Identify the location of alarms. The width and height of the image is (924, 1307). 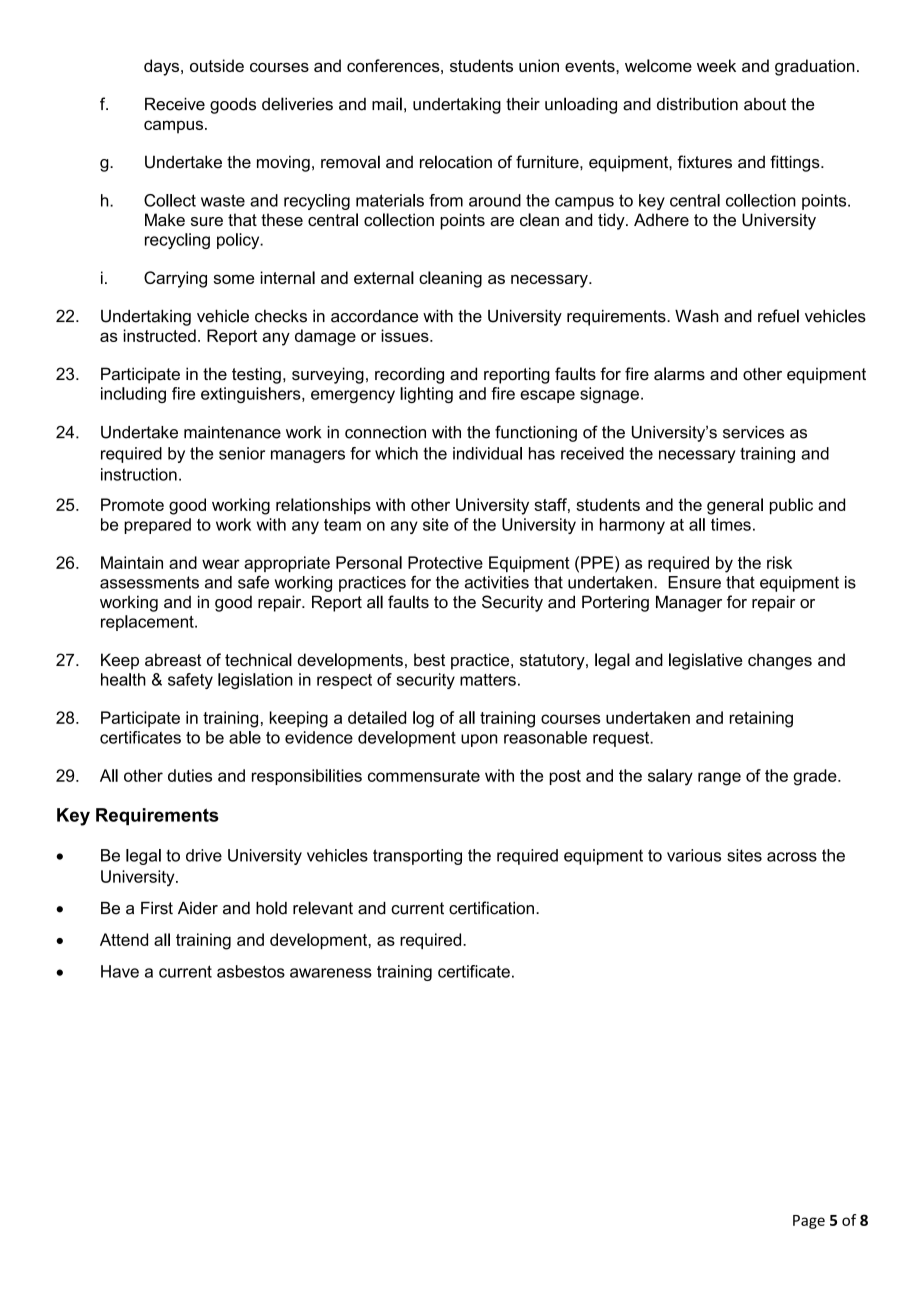
(679, 374).
